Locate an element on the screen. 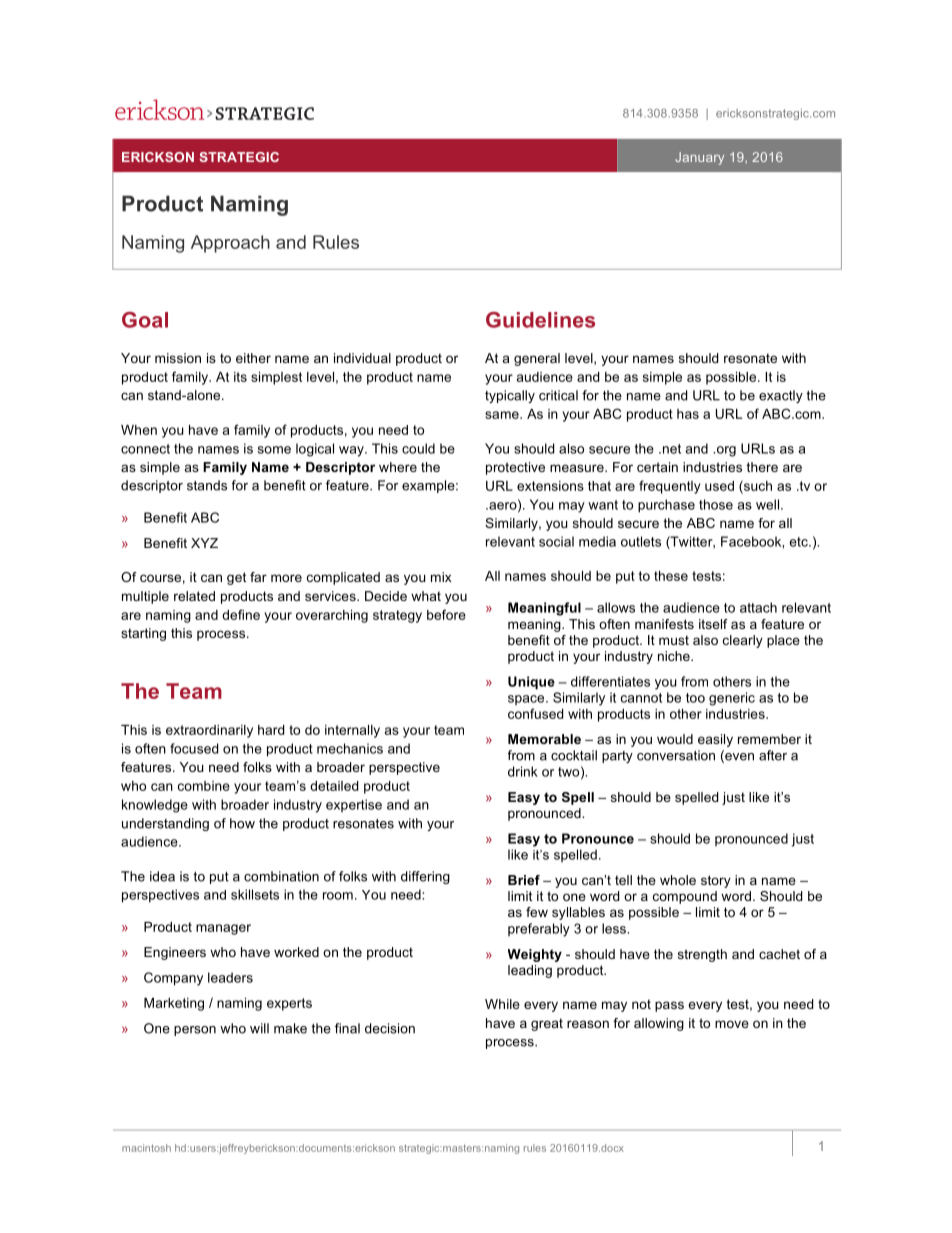 This screenshot has height=1233, width=952. define is located at coordinates (241, 614).
